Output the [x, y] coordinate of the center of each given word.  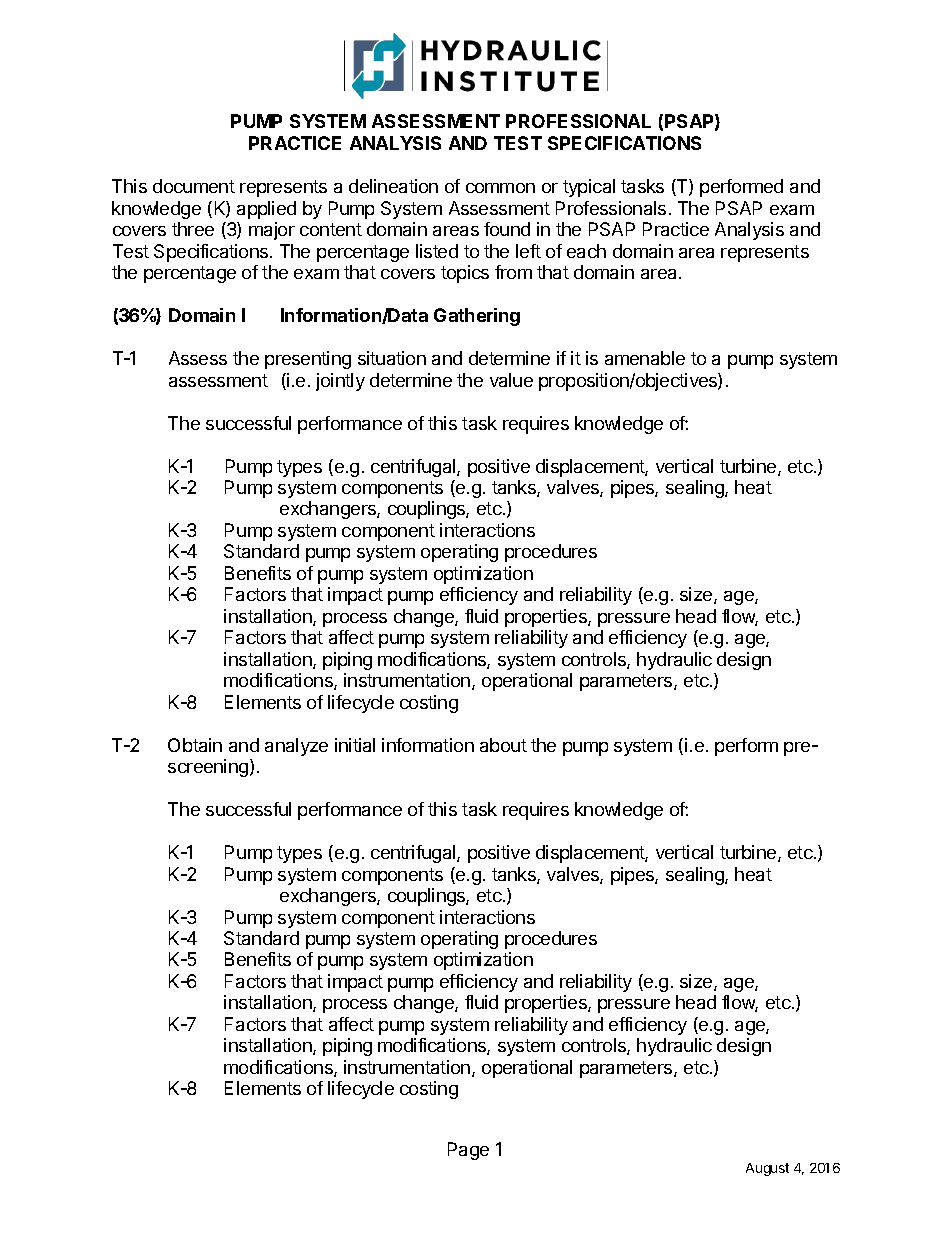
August [767, 1169]
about [503, 745]
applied [266, 210]
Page [468, 1151]
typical [589, 188]
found [507, 229]
